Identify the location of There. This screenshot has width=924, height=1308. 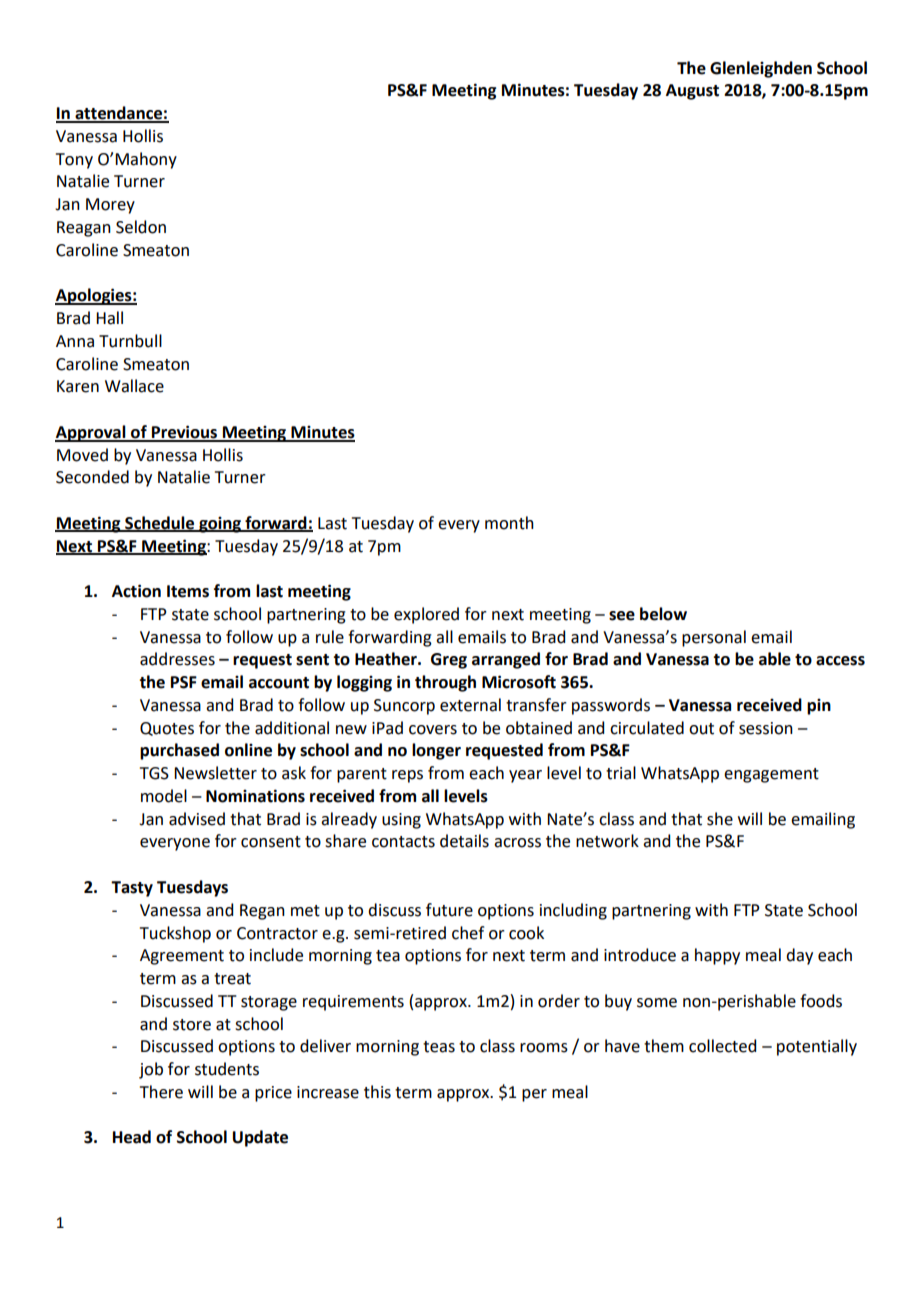
(161, 1092).
